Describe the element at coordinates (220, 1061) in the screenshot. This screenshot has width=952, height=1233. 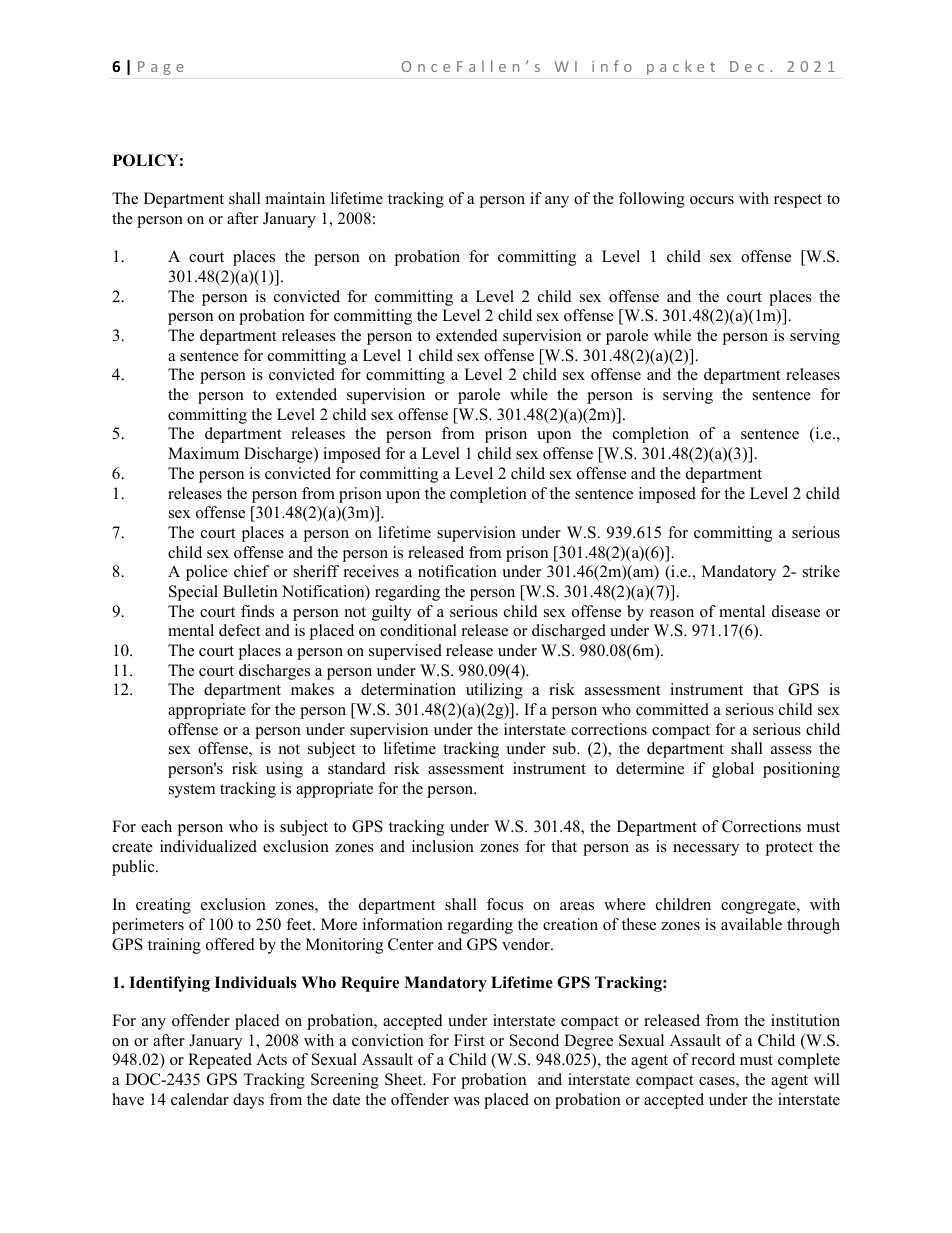
I see `Repeated` at that location.
